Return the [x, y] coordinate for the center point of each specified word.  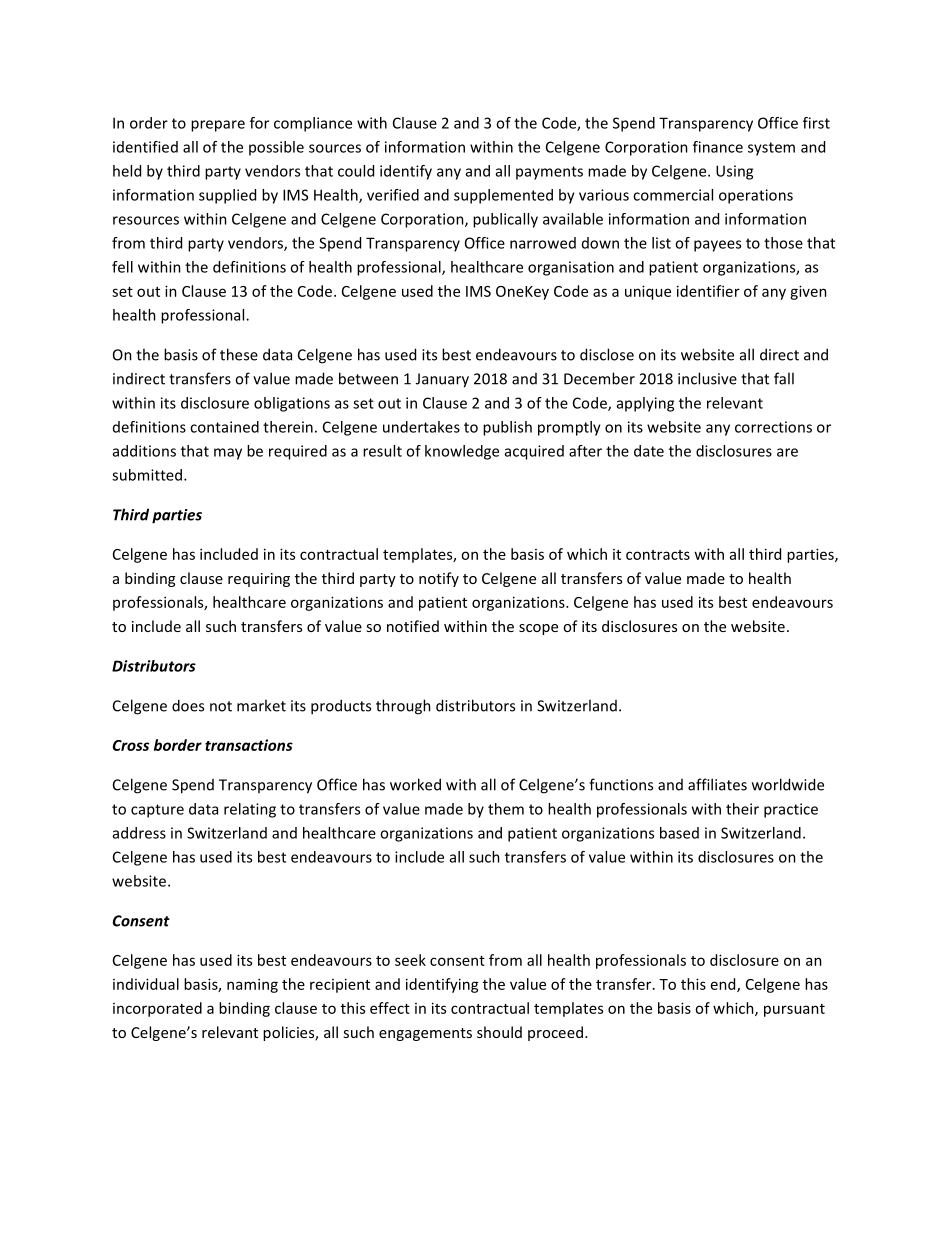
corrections [773, 427]
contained [224, 427]
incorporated [157, 1009]
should [499, 1032]
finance [718, 147]
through [403, 707]
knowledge [462, 452]
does [188, 705]
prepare [218, 126]
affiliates [717, 784]
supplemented [503, 196]
